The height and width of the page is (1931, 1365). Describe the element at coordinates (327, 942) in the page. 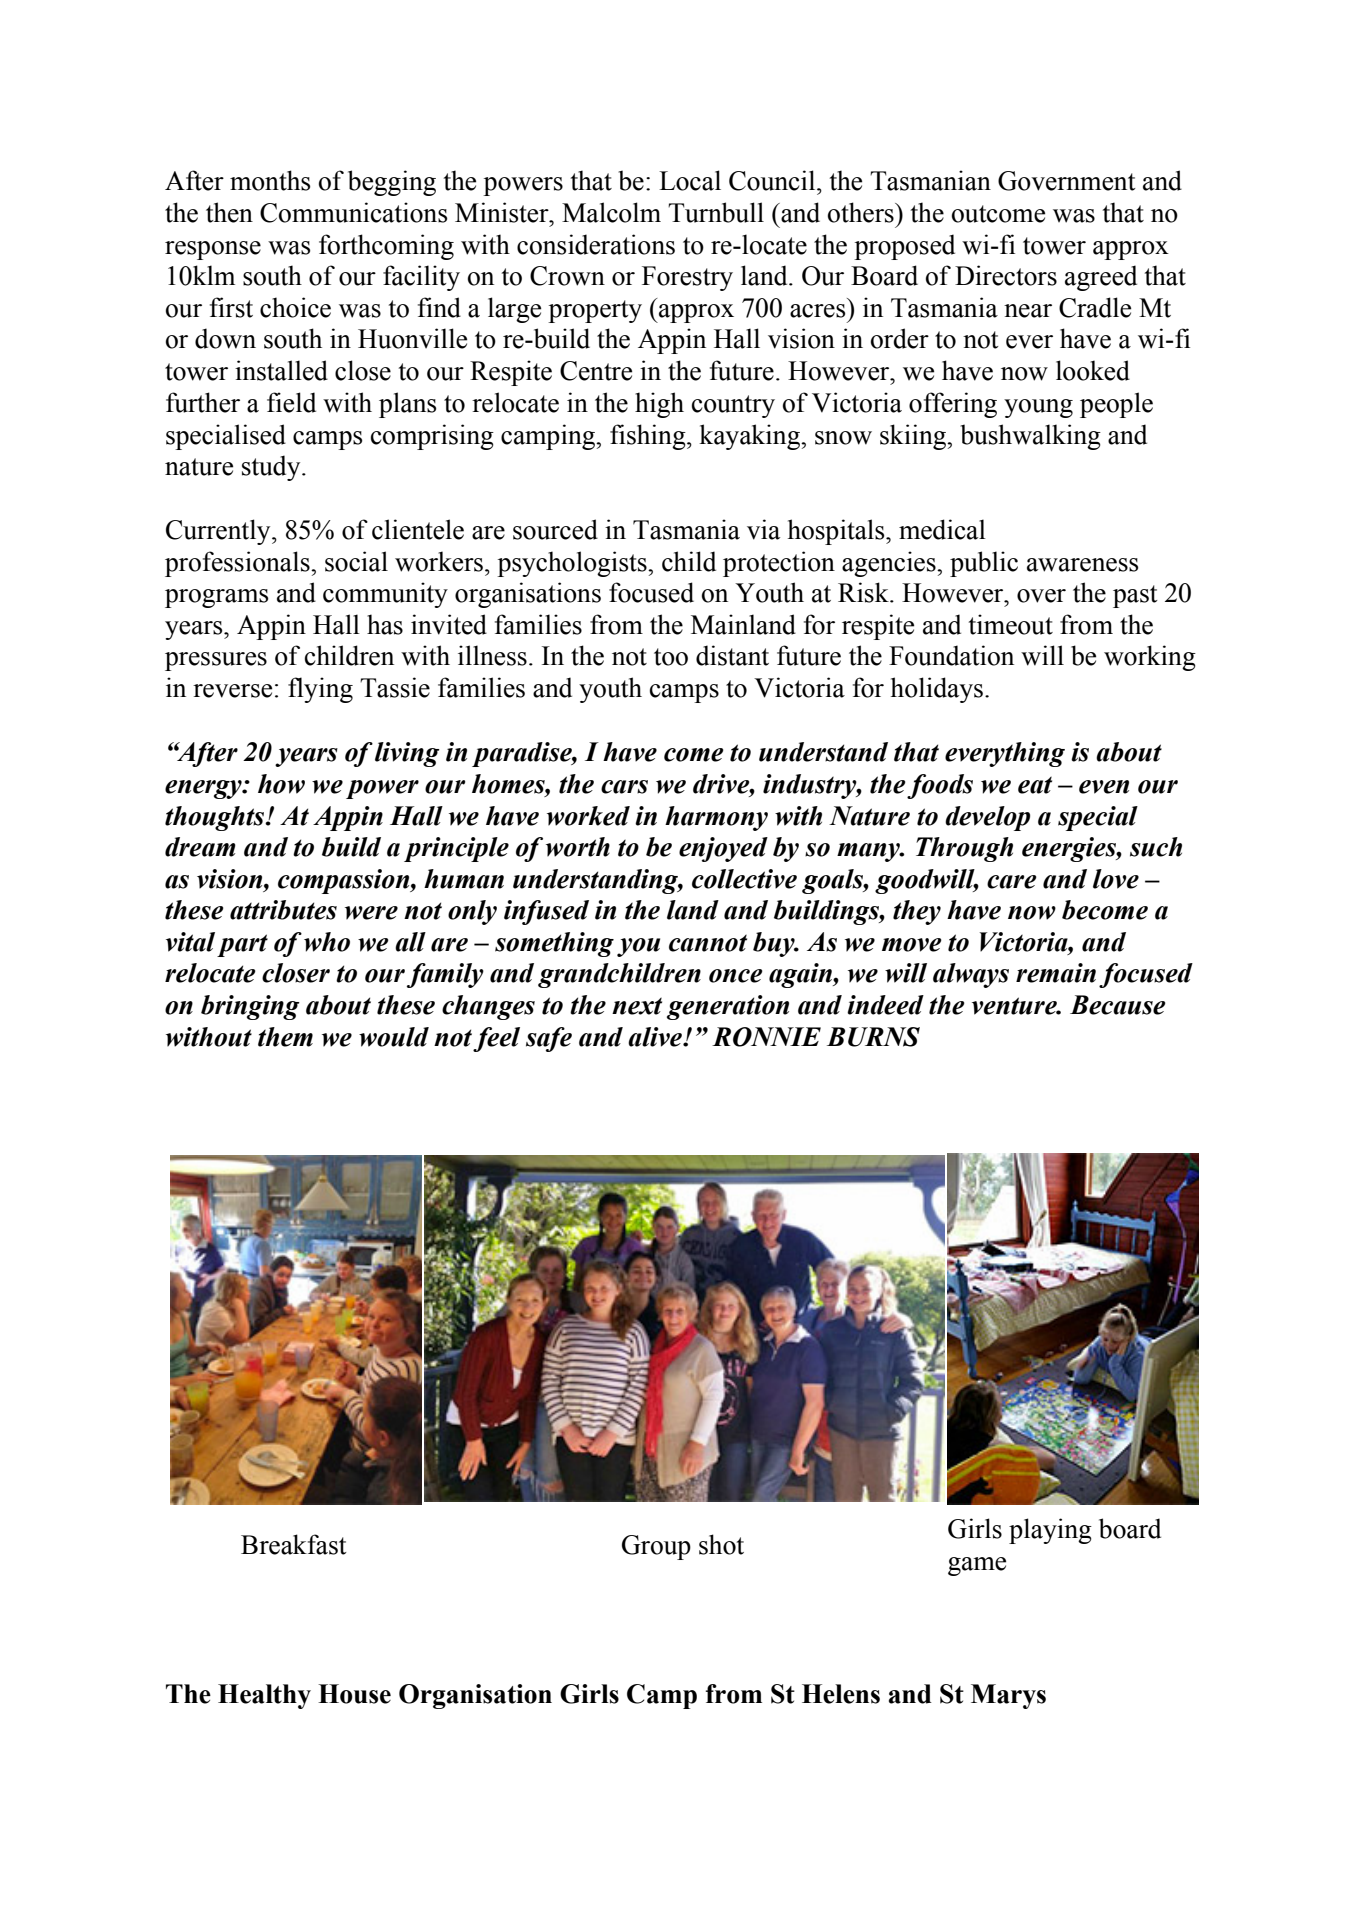

I see `who` at that location.
